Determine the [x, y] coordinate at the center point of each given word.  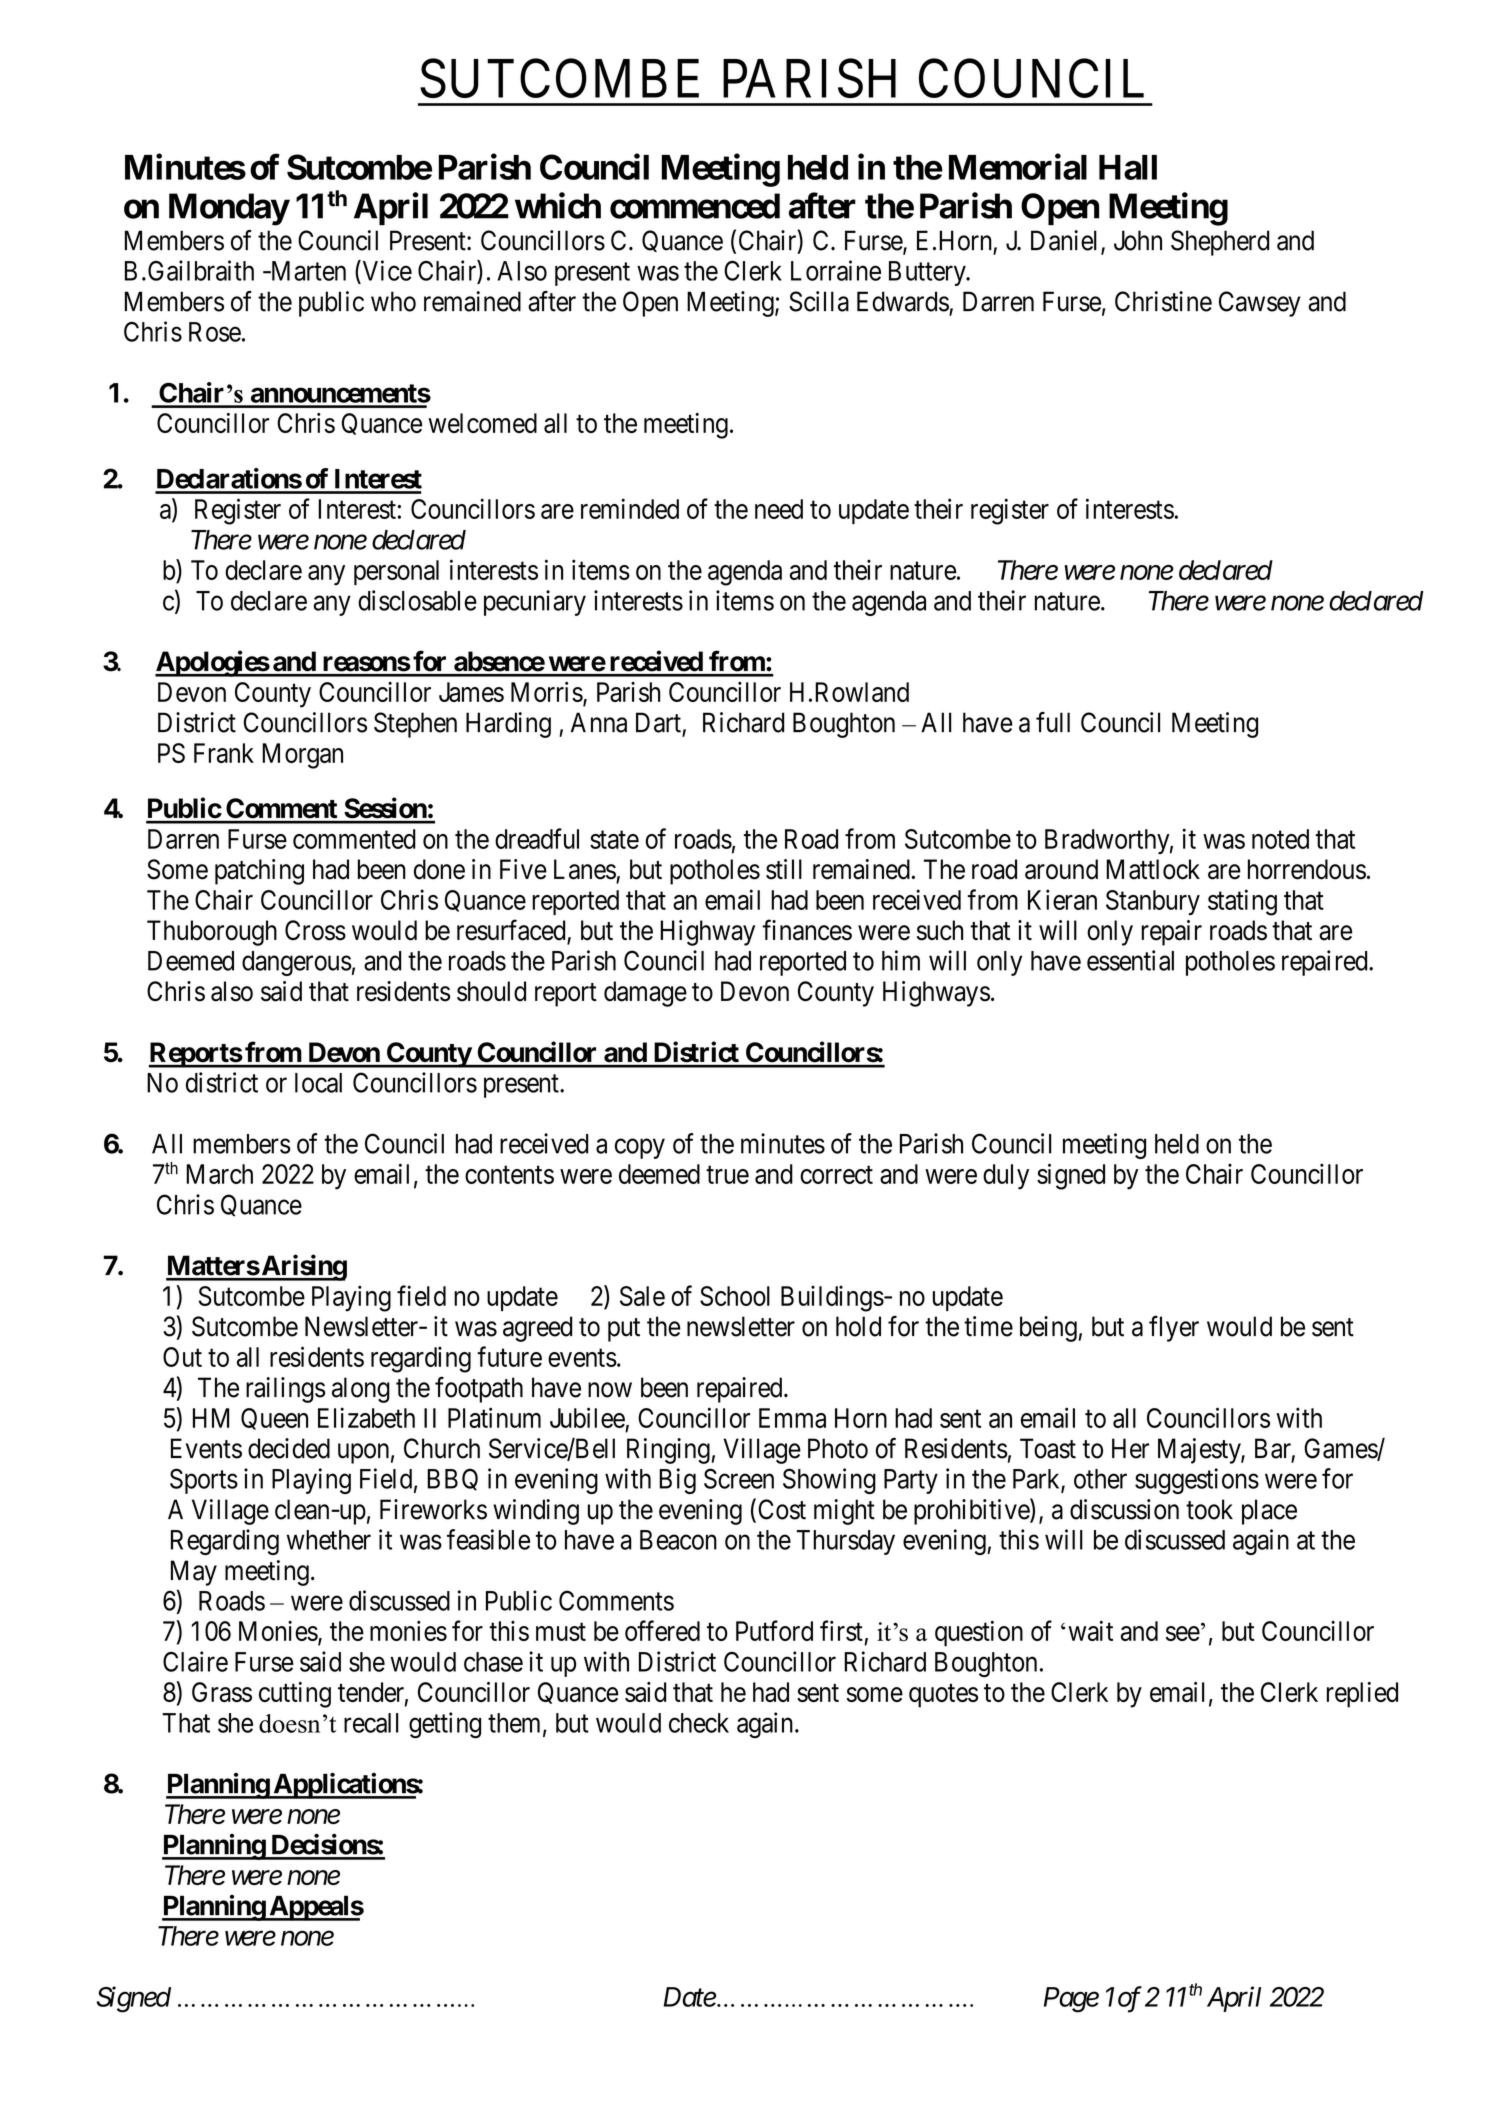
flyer [1174, 1328]
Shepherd [1220, 243]
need [779, 509]
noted [1280, 839]
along [361, 1390]
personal [396, 572]
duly [1006, 1177]
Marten [307, 271]
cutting [295, 1695]
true [727, 1175]
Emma [792, 1418]
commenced [695, 206]
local [318, 1083]
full [1053, 722]
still [784, 869]
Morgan [302, 756]
